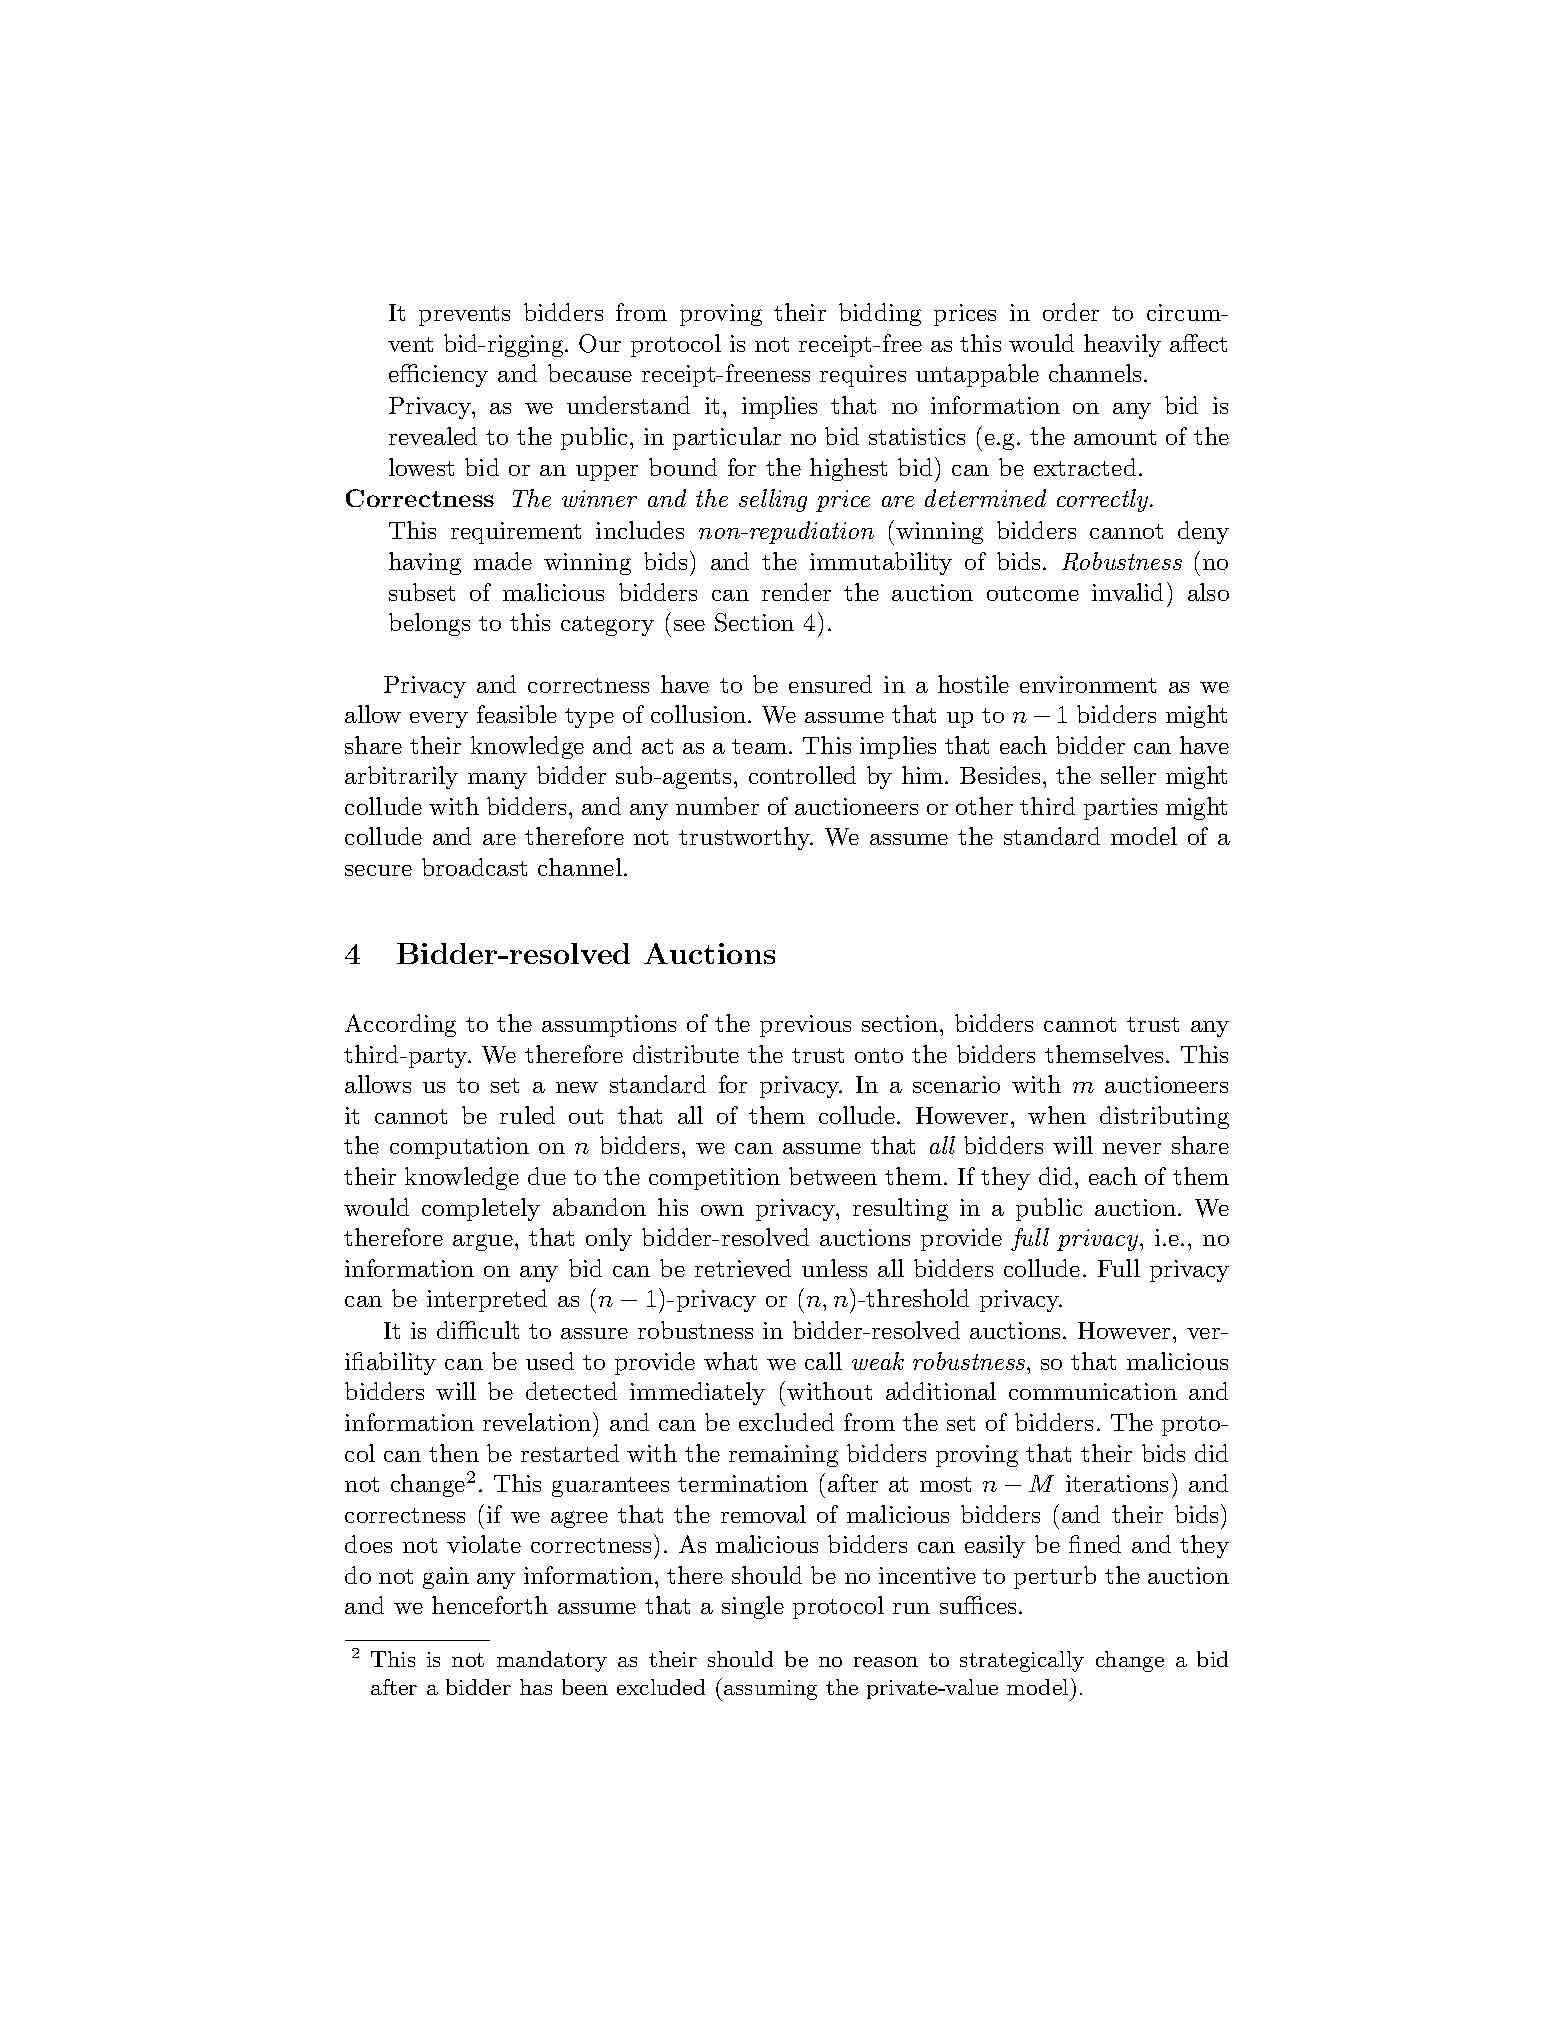 The width and height of the screenshot is (1566, 2026). Describe the element at coordinates (474, 867) in the screenshot. I see `broadcast` at that location.
